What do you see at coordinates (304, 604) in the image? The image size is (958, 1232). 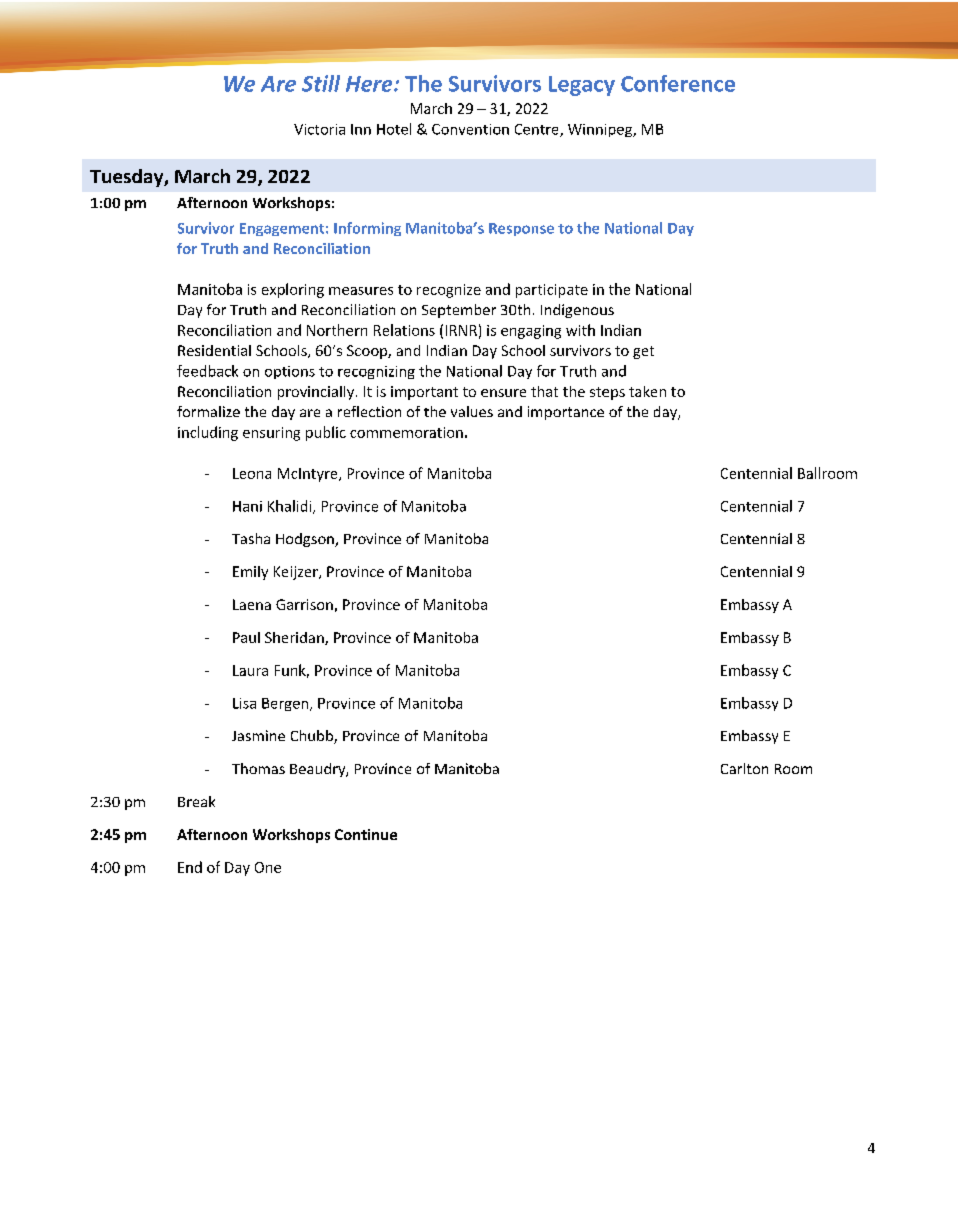 I see `Garrison` at bounding box center [304, 604].
